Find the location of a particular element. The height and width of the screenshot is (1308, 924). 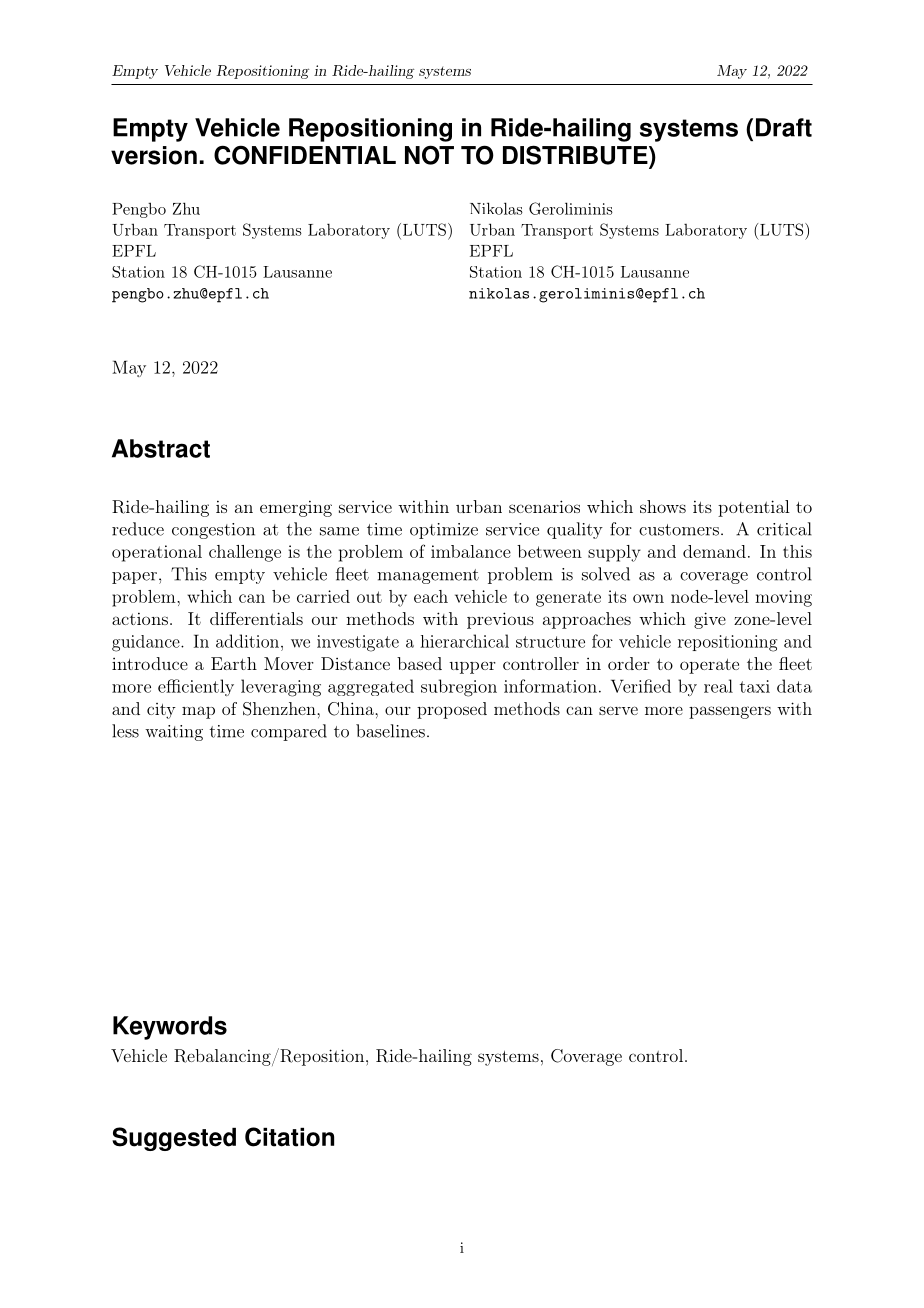

Suggested is located at coordinates (174, 1139).
